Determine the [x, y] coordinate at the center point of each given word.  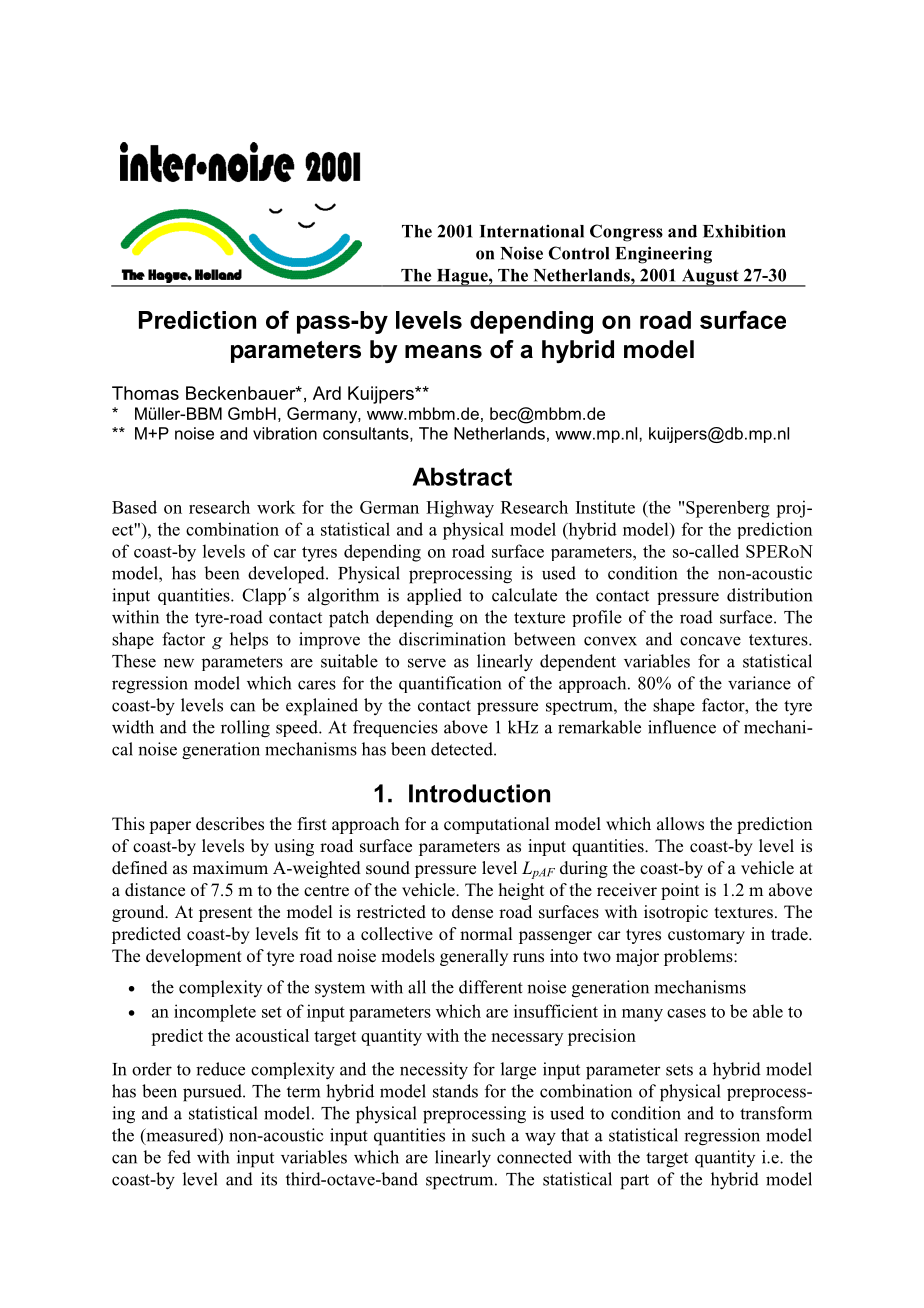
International [532, 231]
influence [682, 727]
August [710, 278]
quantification [450, 684]
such [488, 1135]
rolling [245, 729]
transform [776, 1113]
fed [179, 1157]
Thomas [145, 393]
